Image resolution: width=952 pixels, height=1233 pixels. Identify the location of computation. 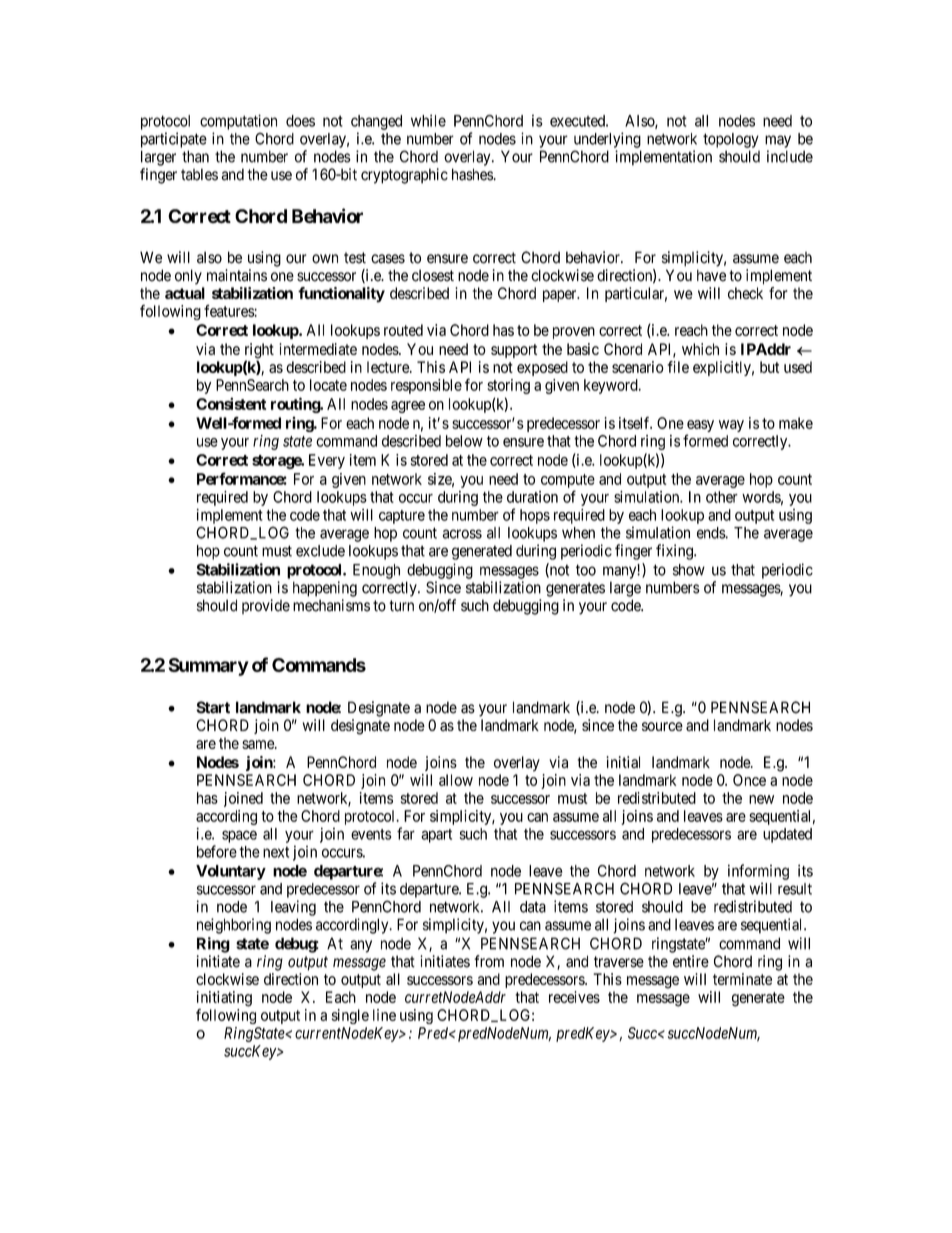
(238, 122).
